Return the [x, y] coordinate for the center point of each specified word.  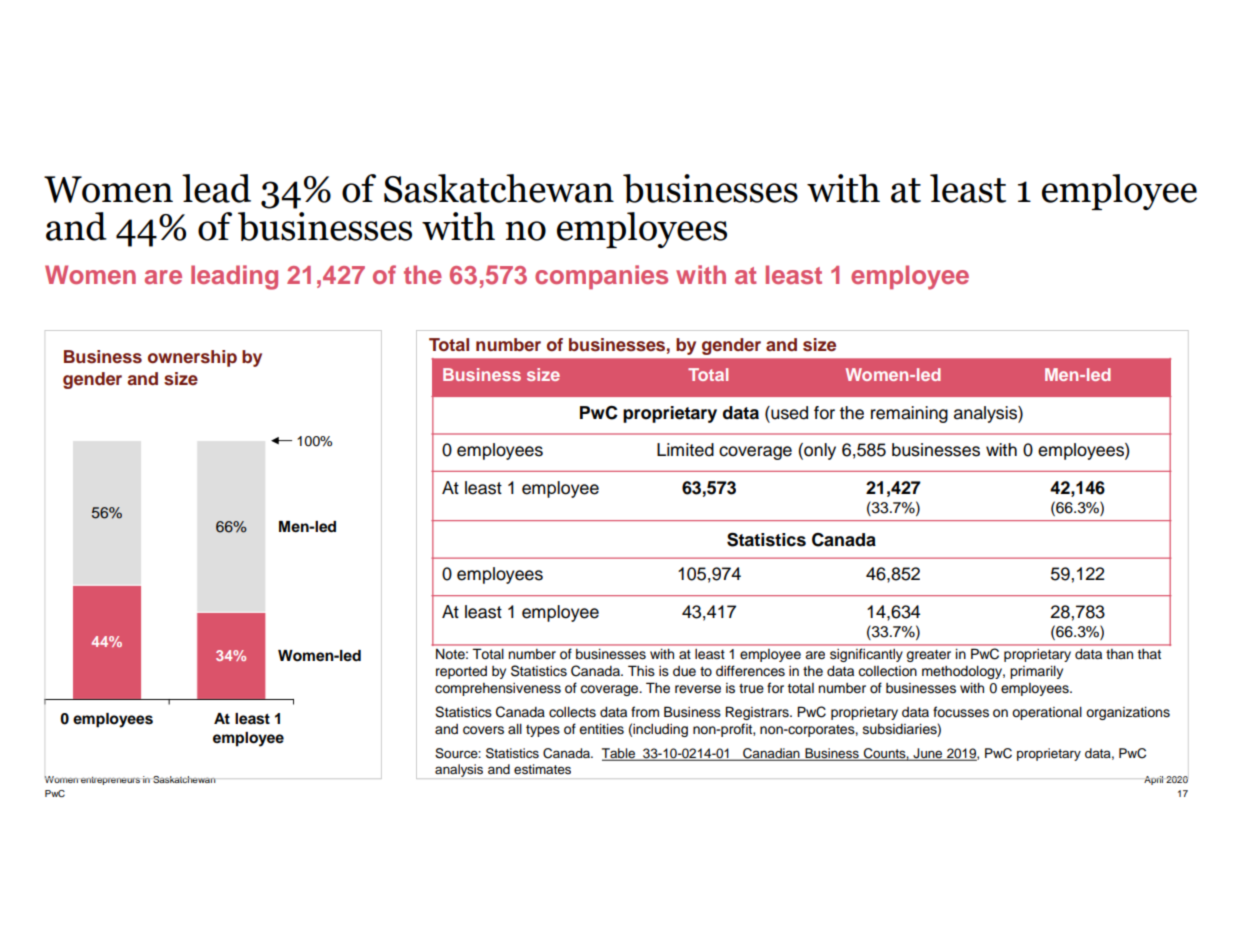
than [1119, 654]
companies [601, 277]
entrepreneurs [110, 781]
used [788, 413]
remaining [909, 414]
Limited [685, 450]
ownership [192, 358]
